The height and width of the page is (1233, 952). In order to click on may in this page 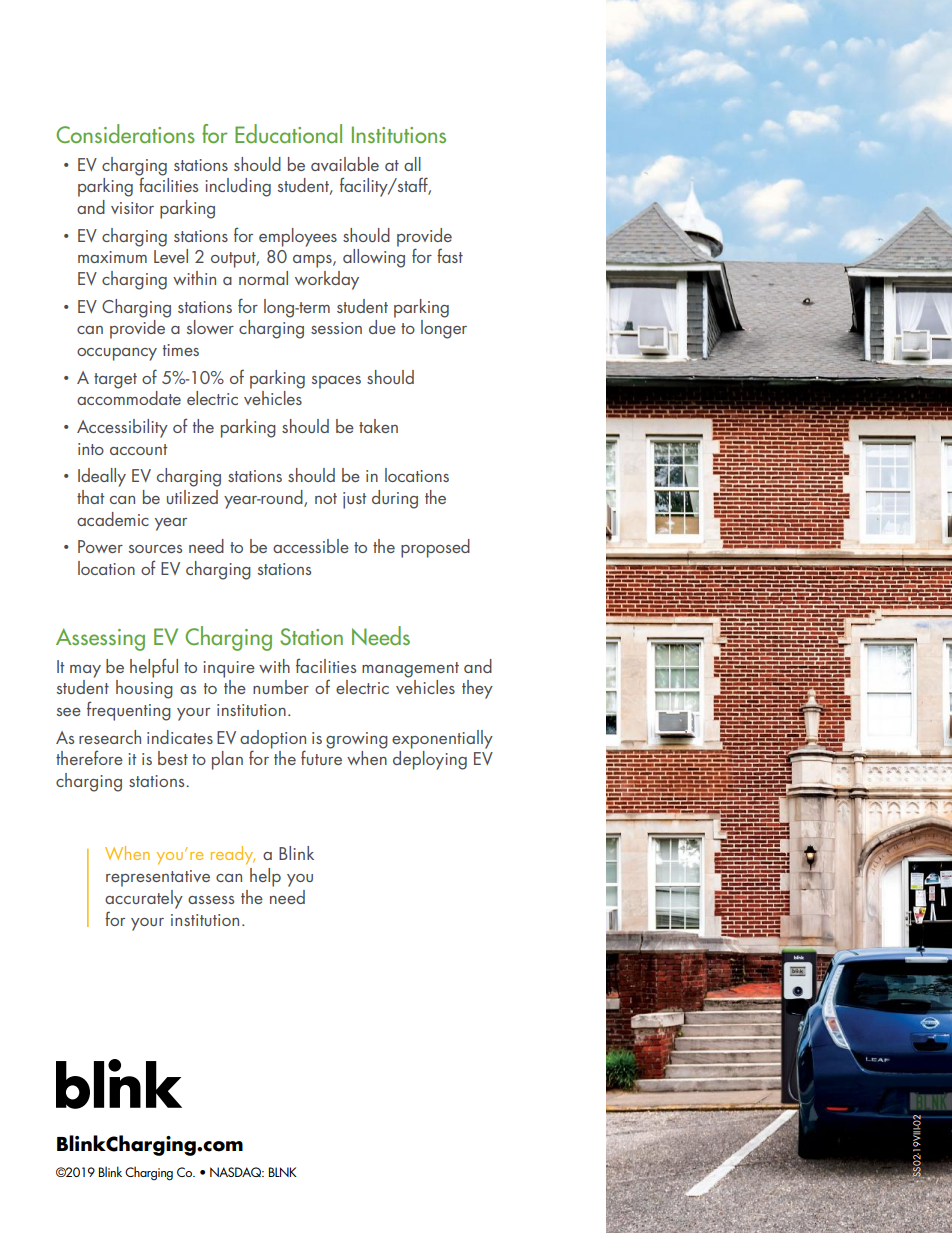, I will do `click(85, 671)`.
